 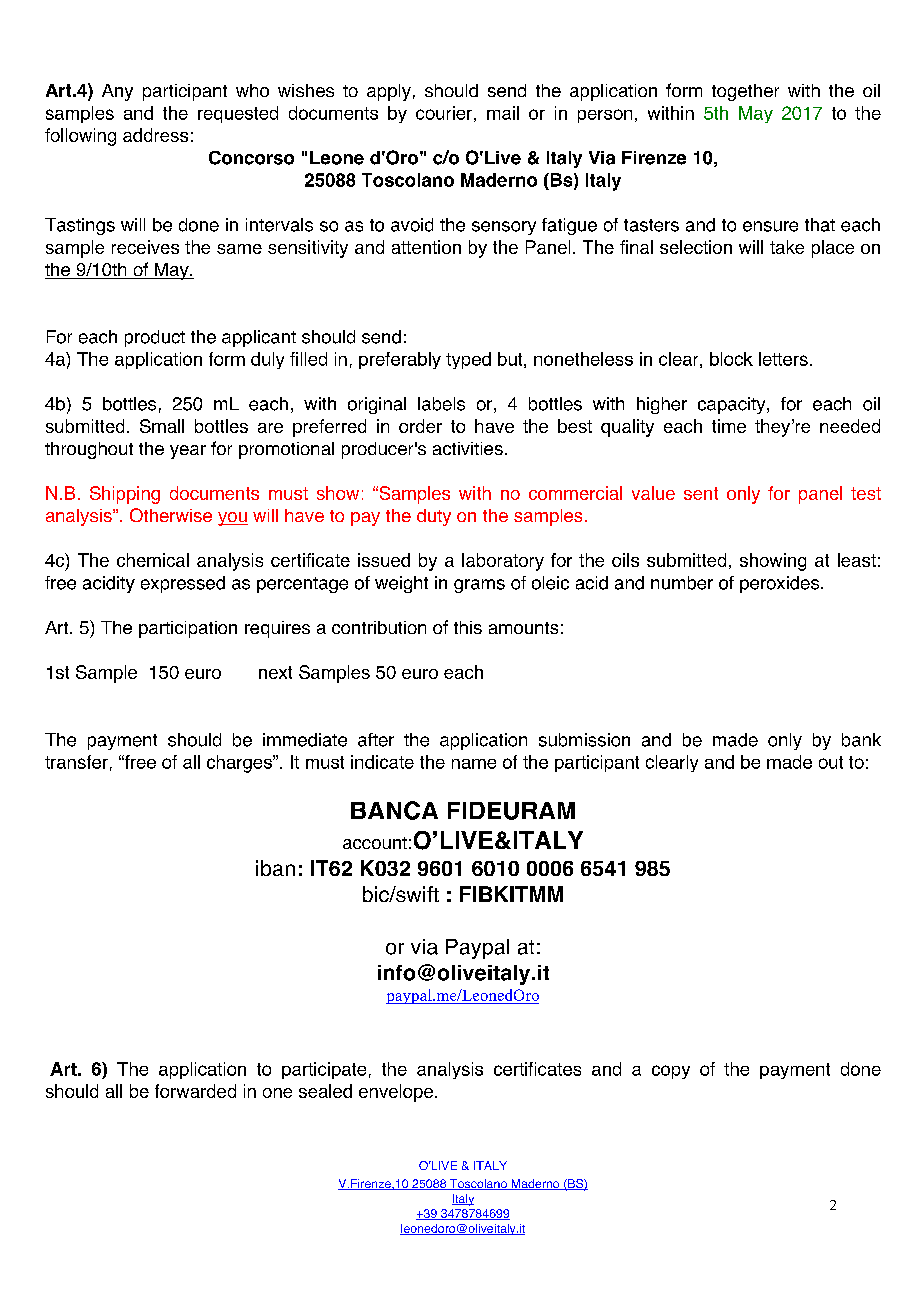 I want to click on copy, so click(x=671, y=1072).
